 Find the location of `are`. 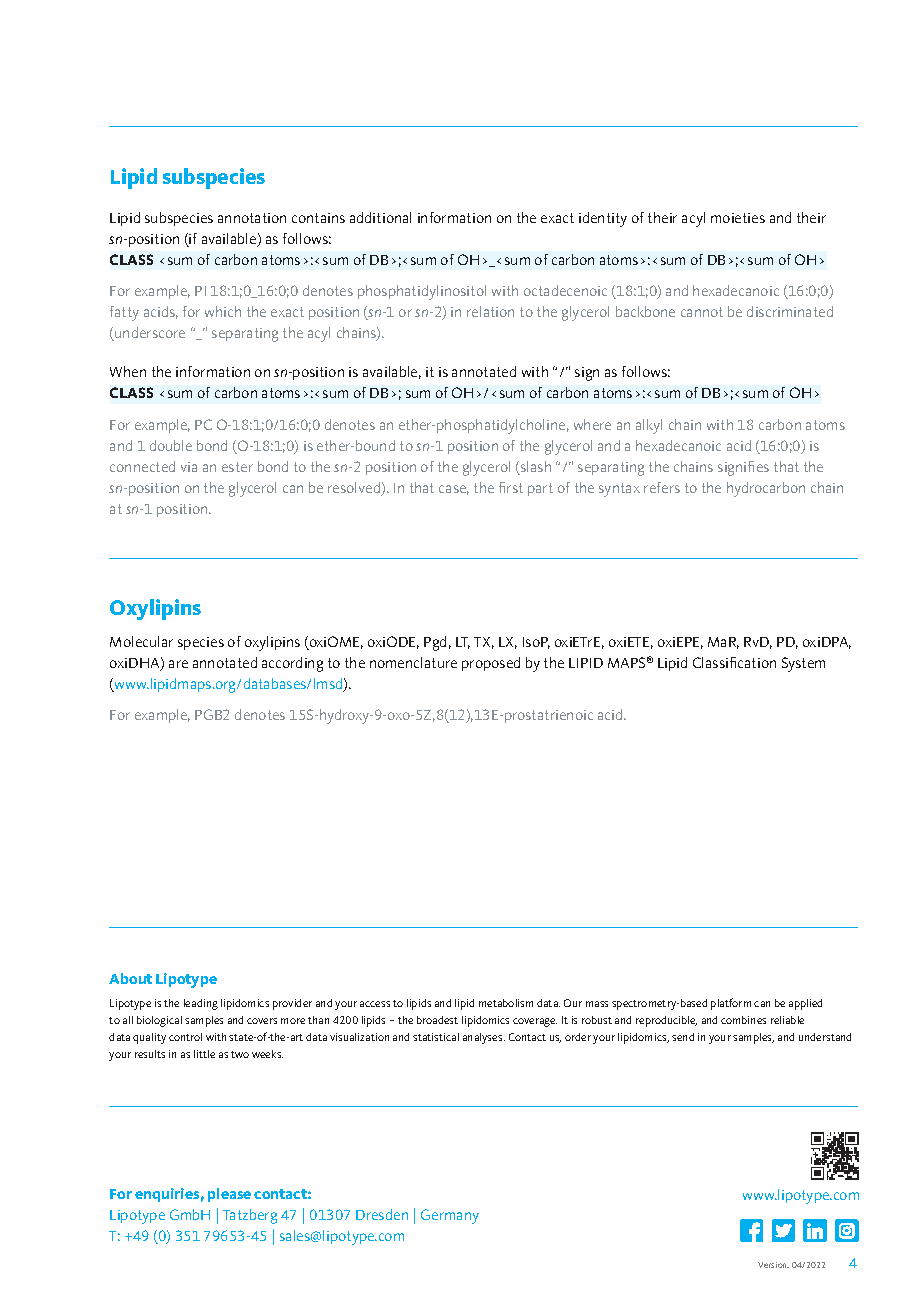

are is located at coordinates (178, 664).
